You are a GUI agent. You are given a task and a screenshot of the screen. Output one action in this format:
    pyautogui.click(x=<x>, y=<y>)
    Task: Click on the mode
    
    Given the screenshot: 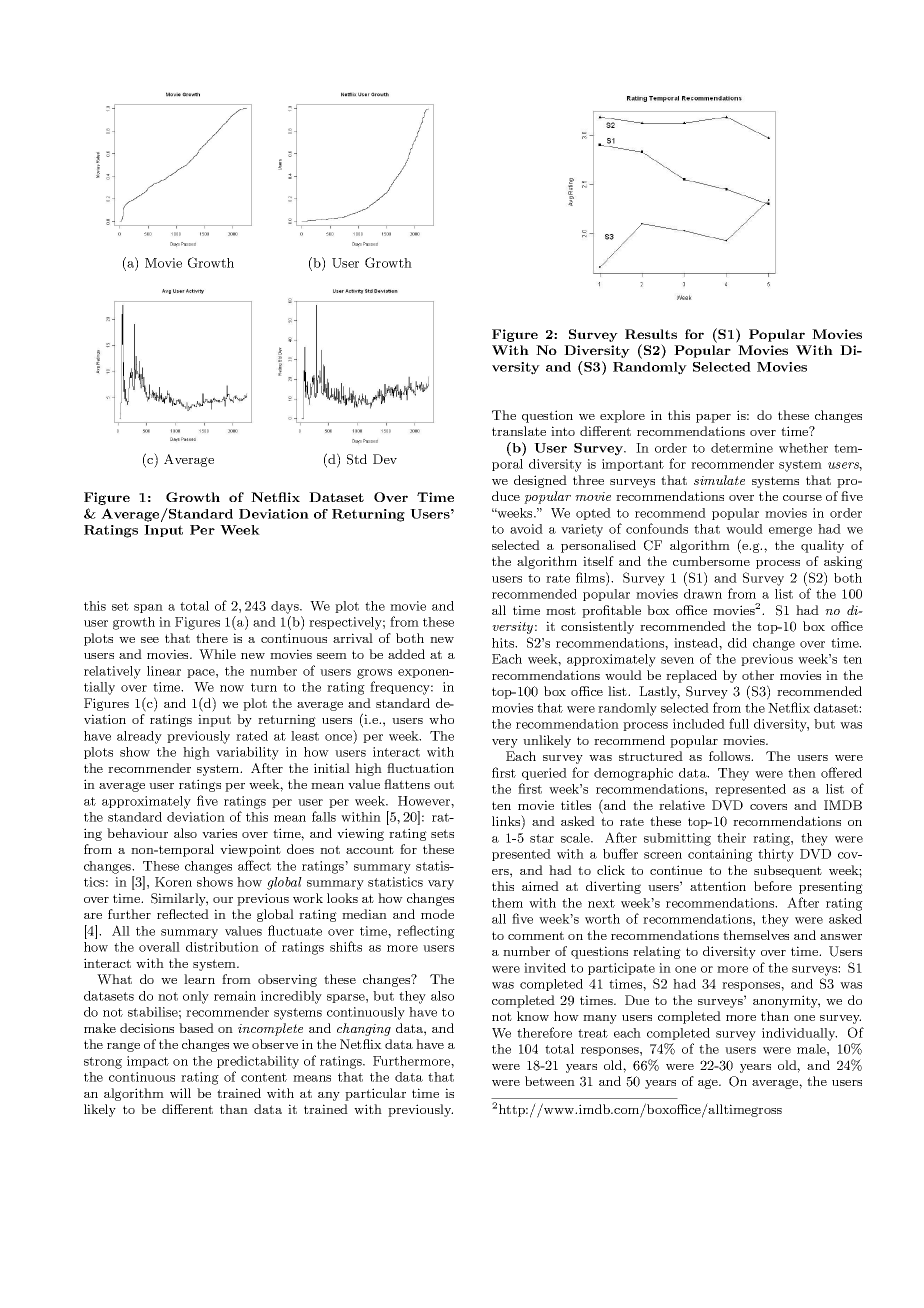 What is the action you would take?
    pyautogui.click(x=437, y=914)
